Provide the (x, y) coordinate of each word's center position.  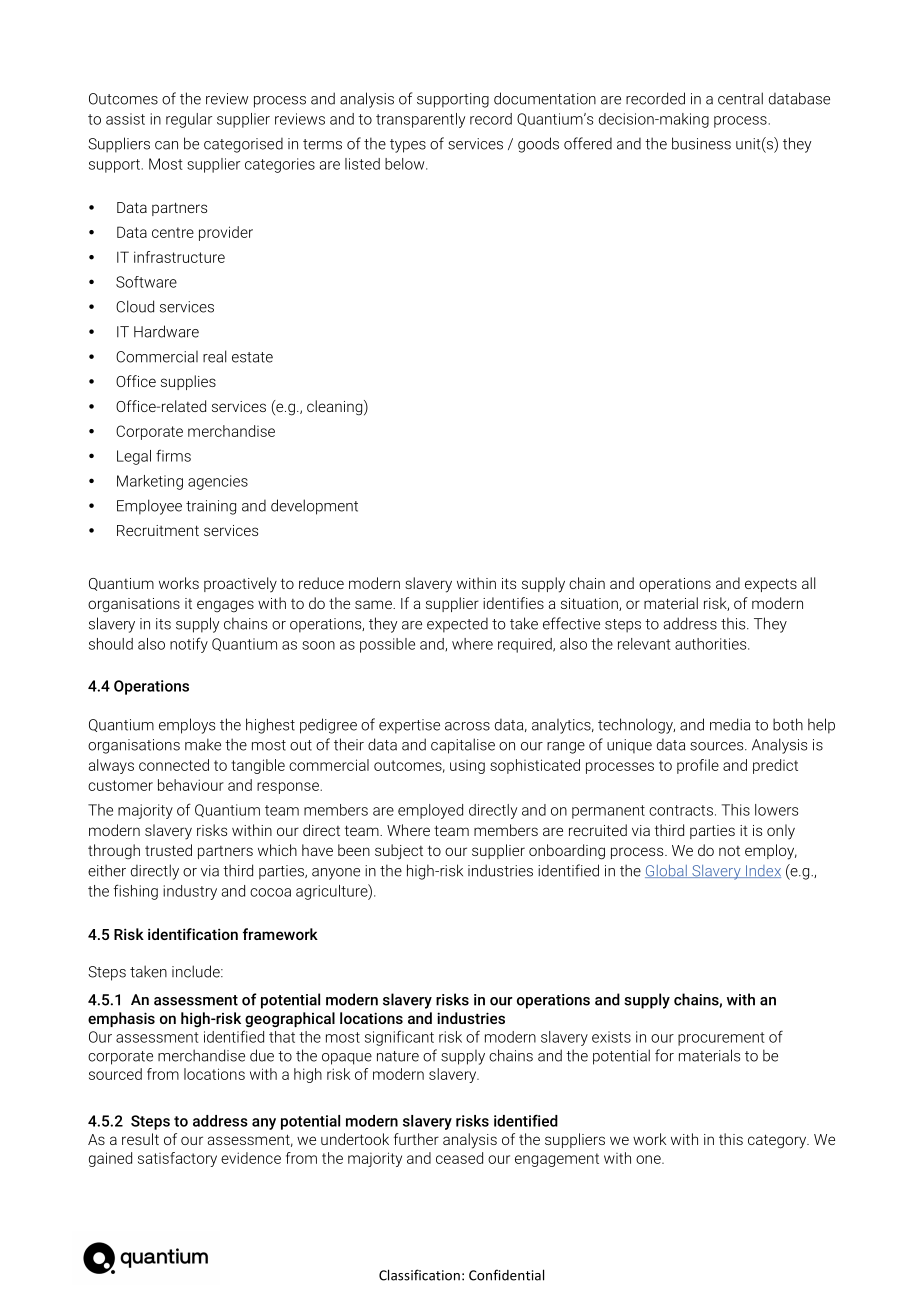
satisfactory (177, 1159)
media (730, 724)
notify (189, 645)
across (467, 726)
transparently (420, 120)
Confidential (506, 1275)
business (701, 143)
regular (189, 120)
